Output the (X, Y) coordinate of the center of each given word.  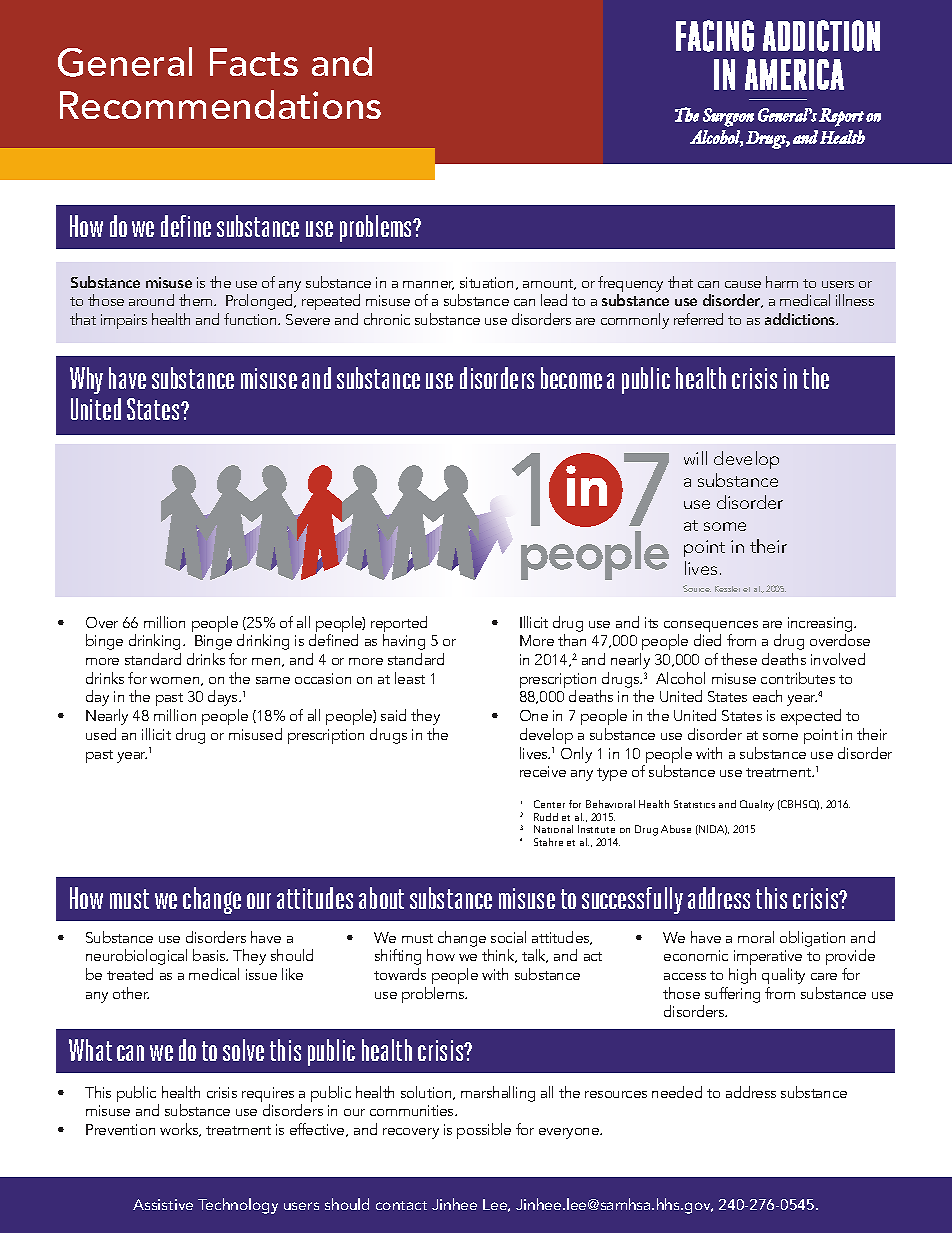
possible (484, 1131)
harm (782, 282)
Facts (254, 62)
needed (677, 1092)
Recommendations (220, 104)
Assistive (163, 1204)
